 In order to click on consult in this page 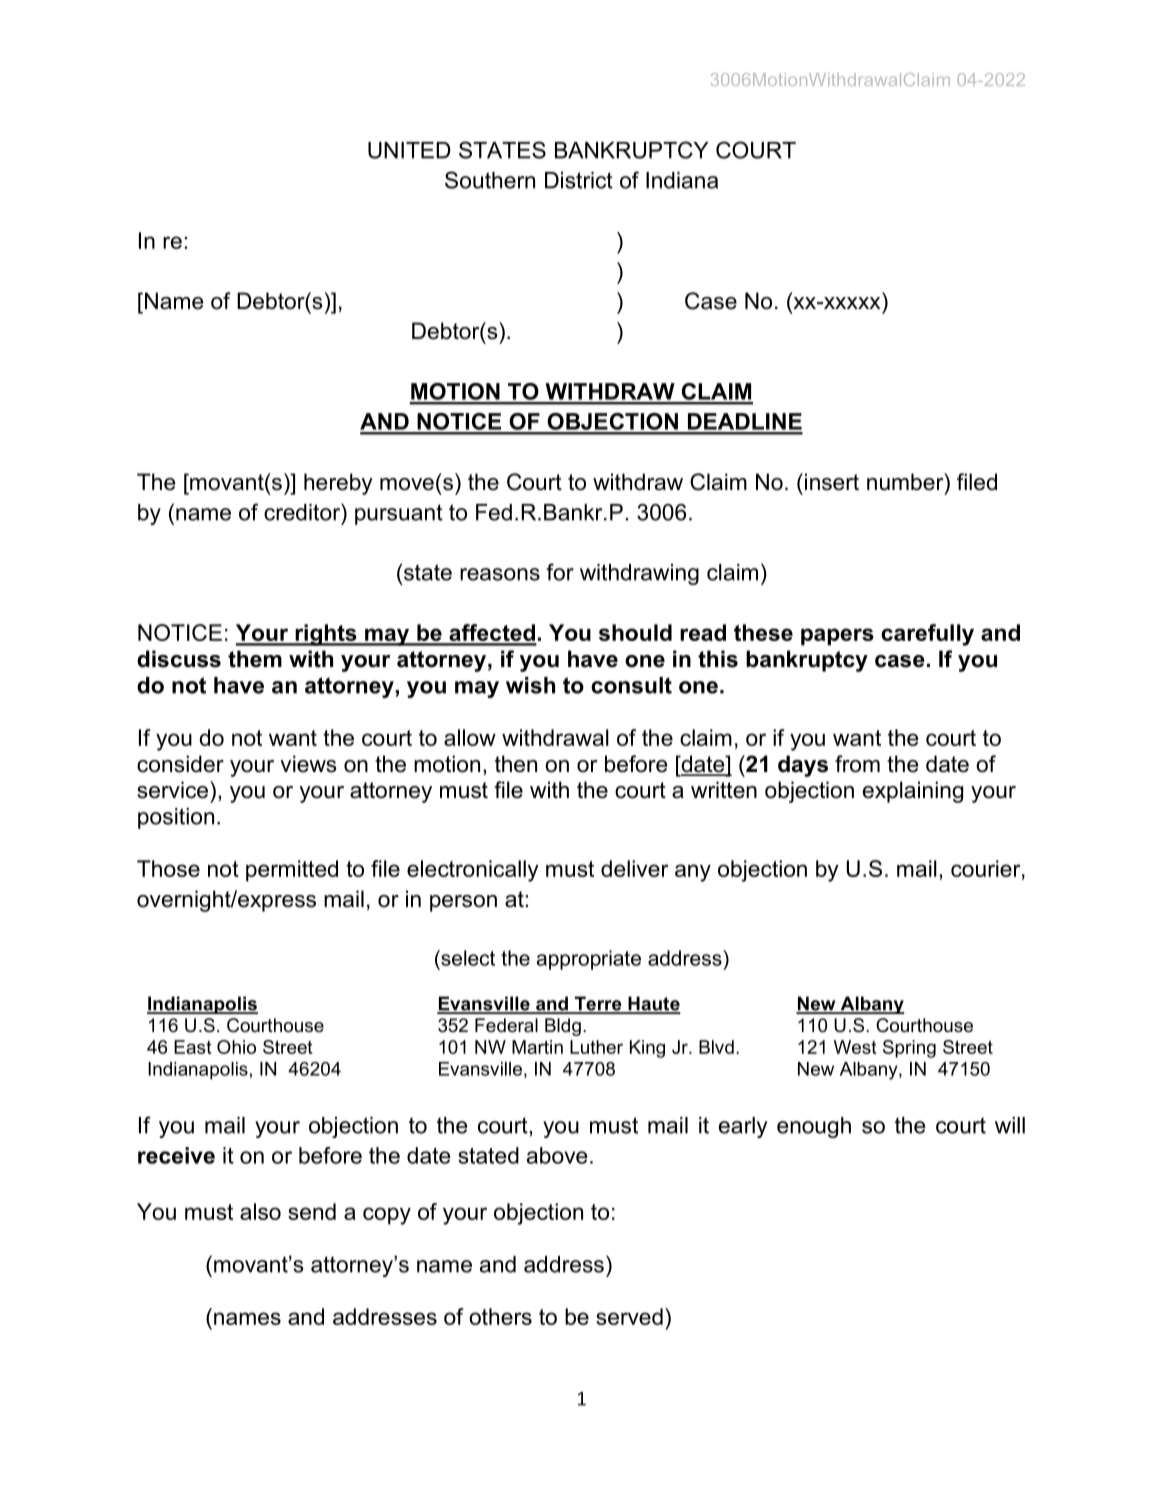, I will do `click(631, 685)`.
